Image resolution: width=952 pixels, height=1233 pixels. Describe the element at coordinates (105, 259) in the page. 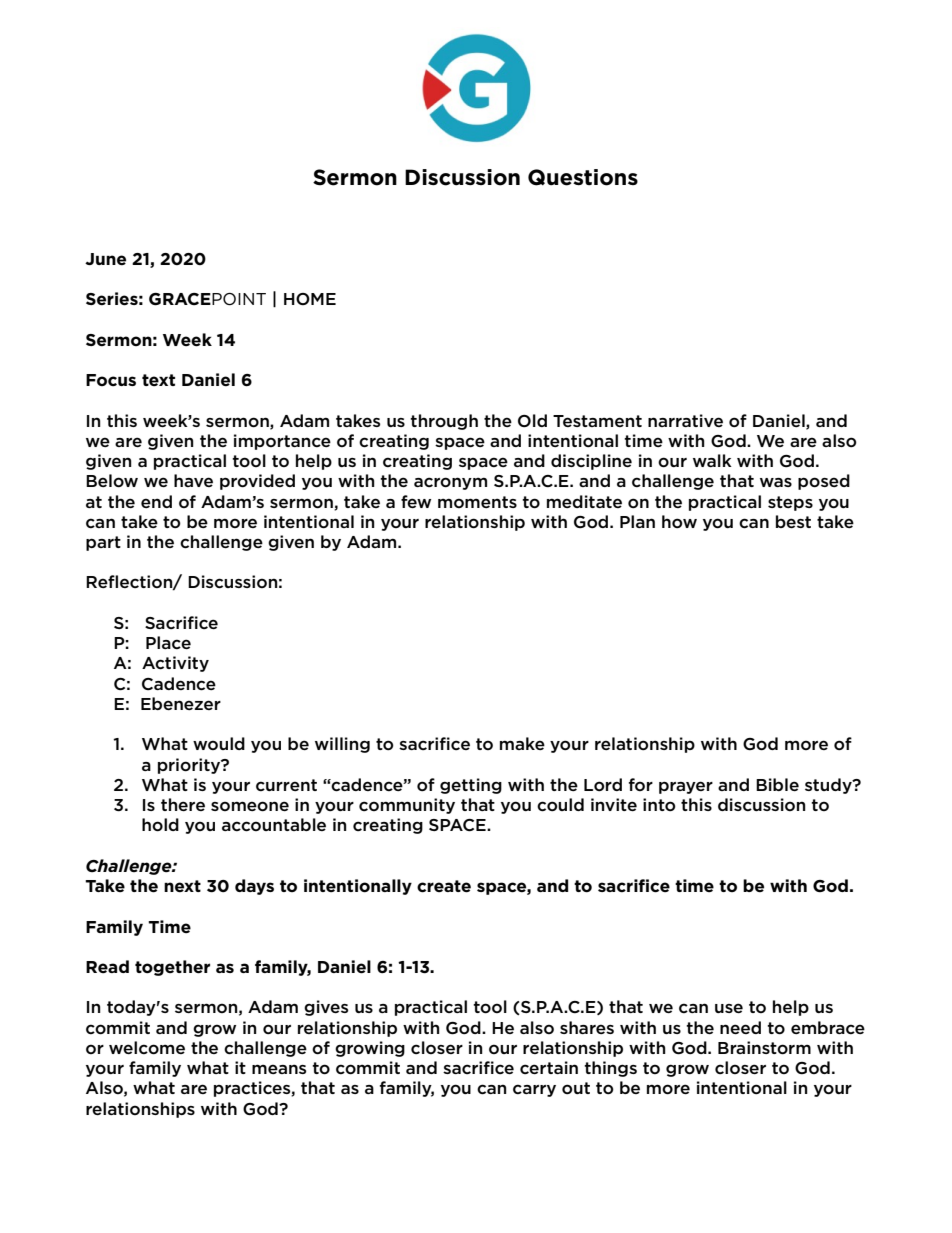

I see `June` at that location.
